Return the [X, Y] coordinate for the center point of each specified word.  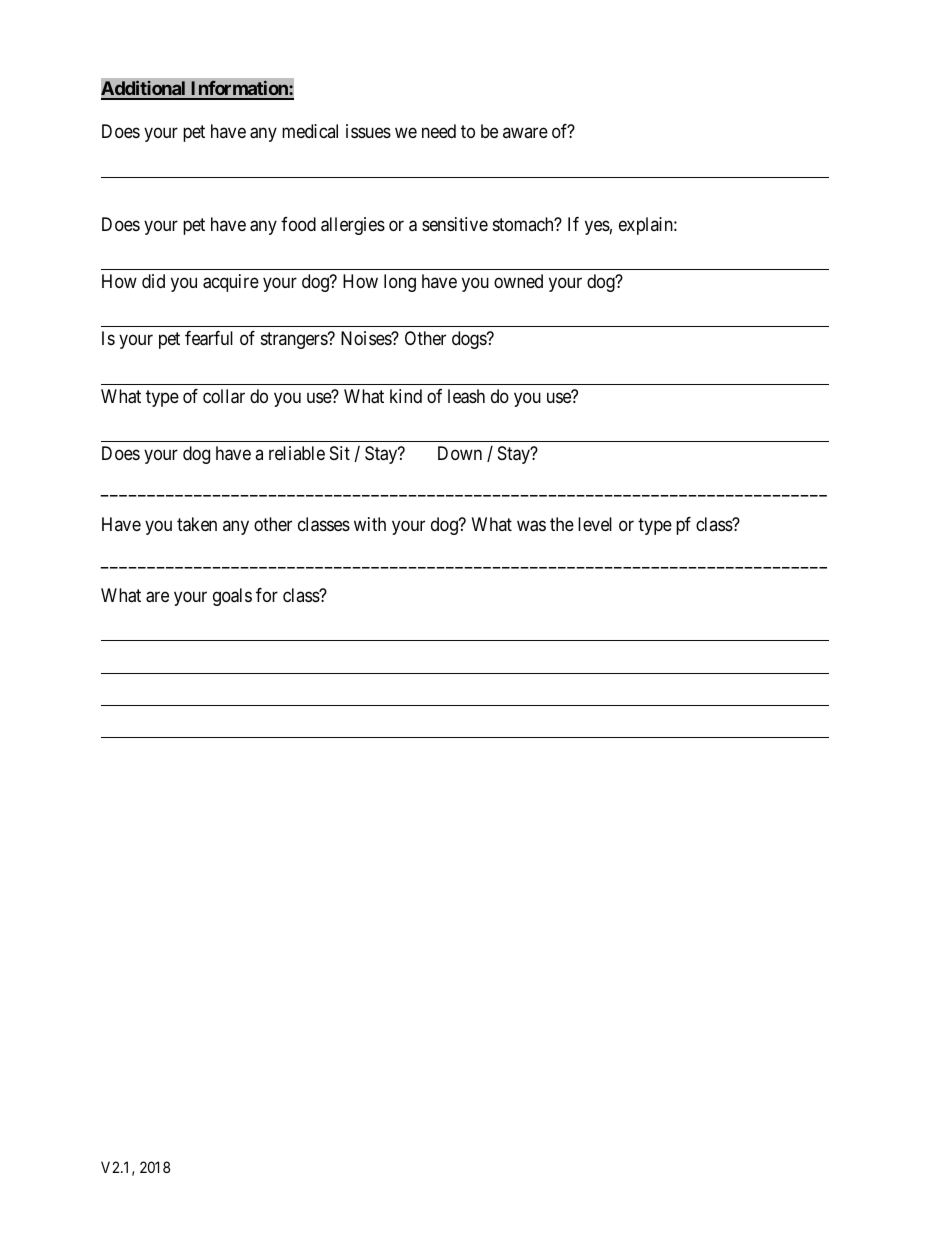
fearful [209, 338]
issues [368, 131]
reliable [297, 453]
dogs [470, 340]
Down [460, 453]
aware [525, 133]
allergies [353, 226]
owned [518, 281]
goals [232, 597]
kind [406, 396]
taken [197, 524]
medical [310, 131]
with [370, 524]
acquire [231, 283]
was [531, 526]
